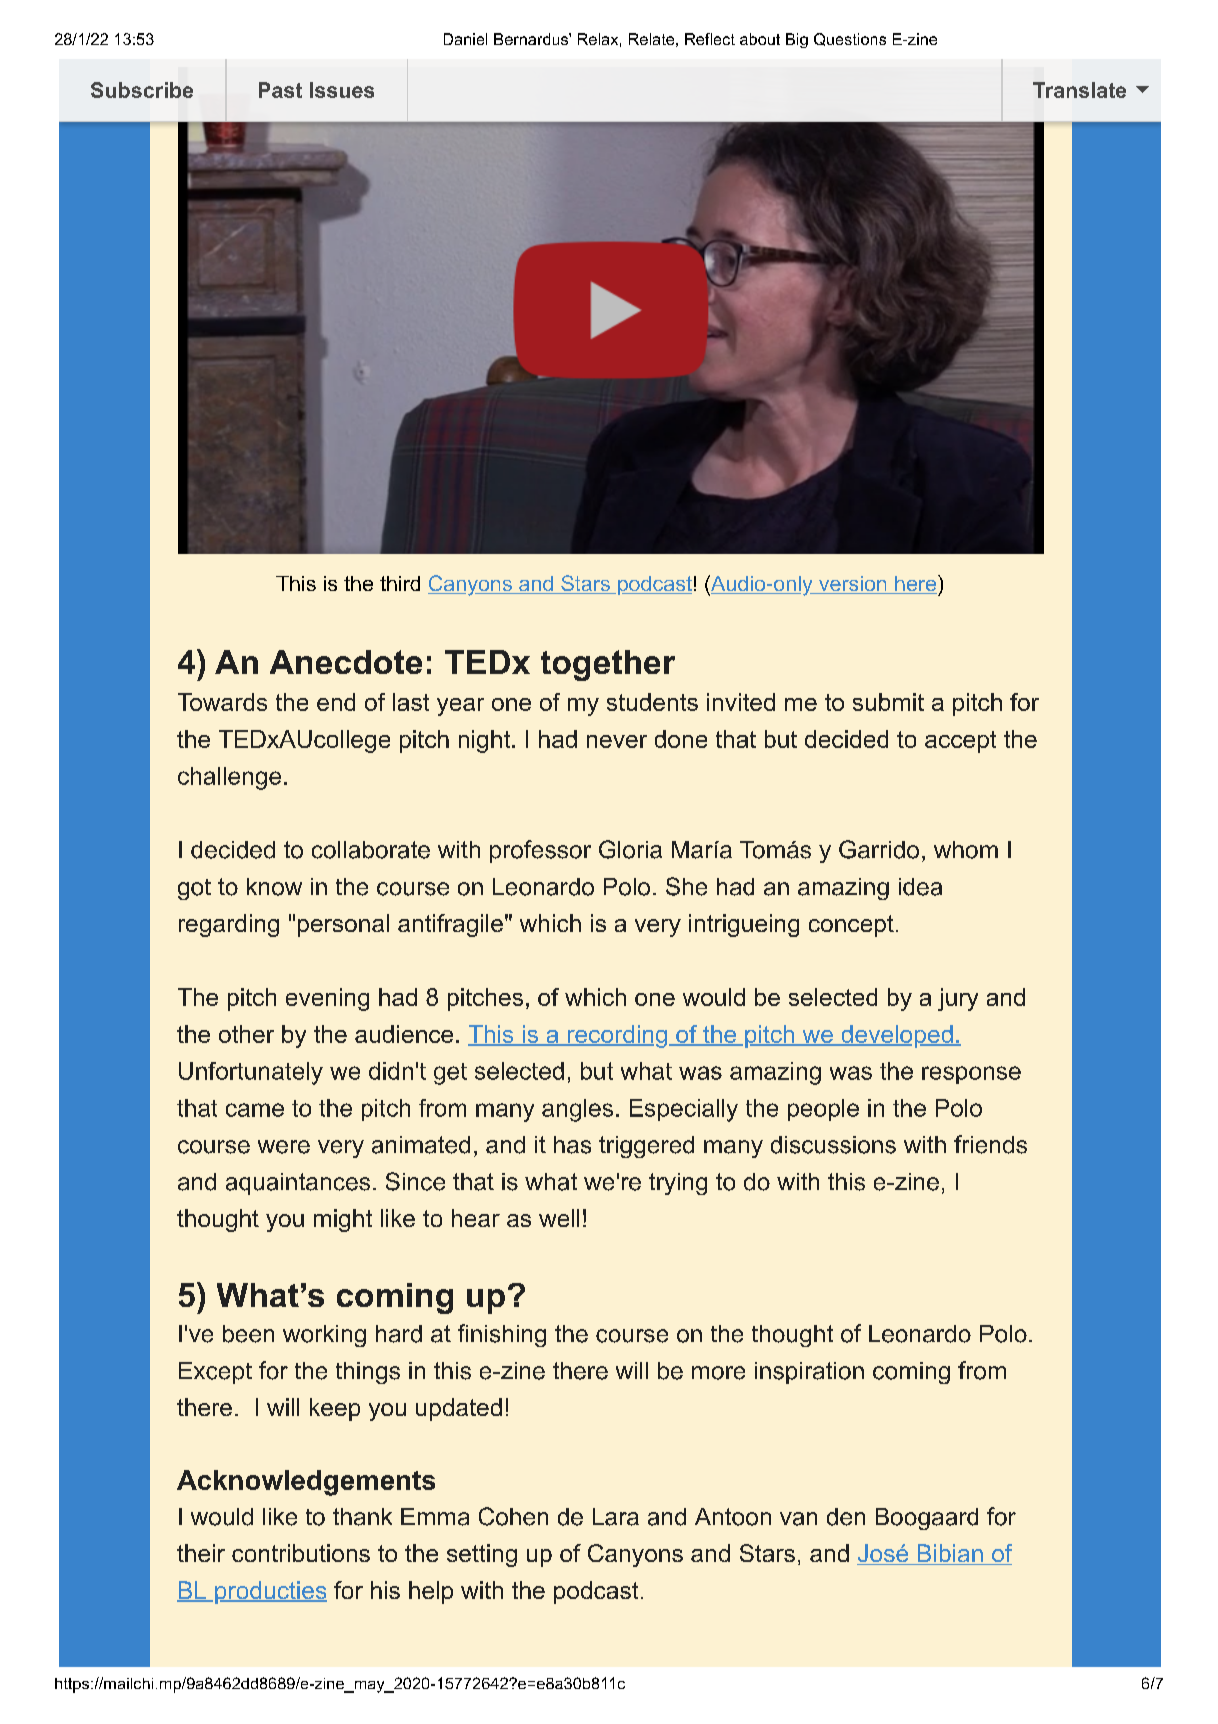 The width and height of the page is (1218, 1724). Describe the element at coordinates (280, 90) in the page. I see `Past` at that location.
